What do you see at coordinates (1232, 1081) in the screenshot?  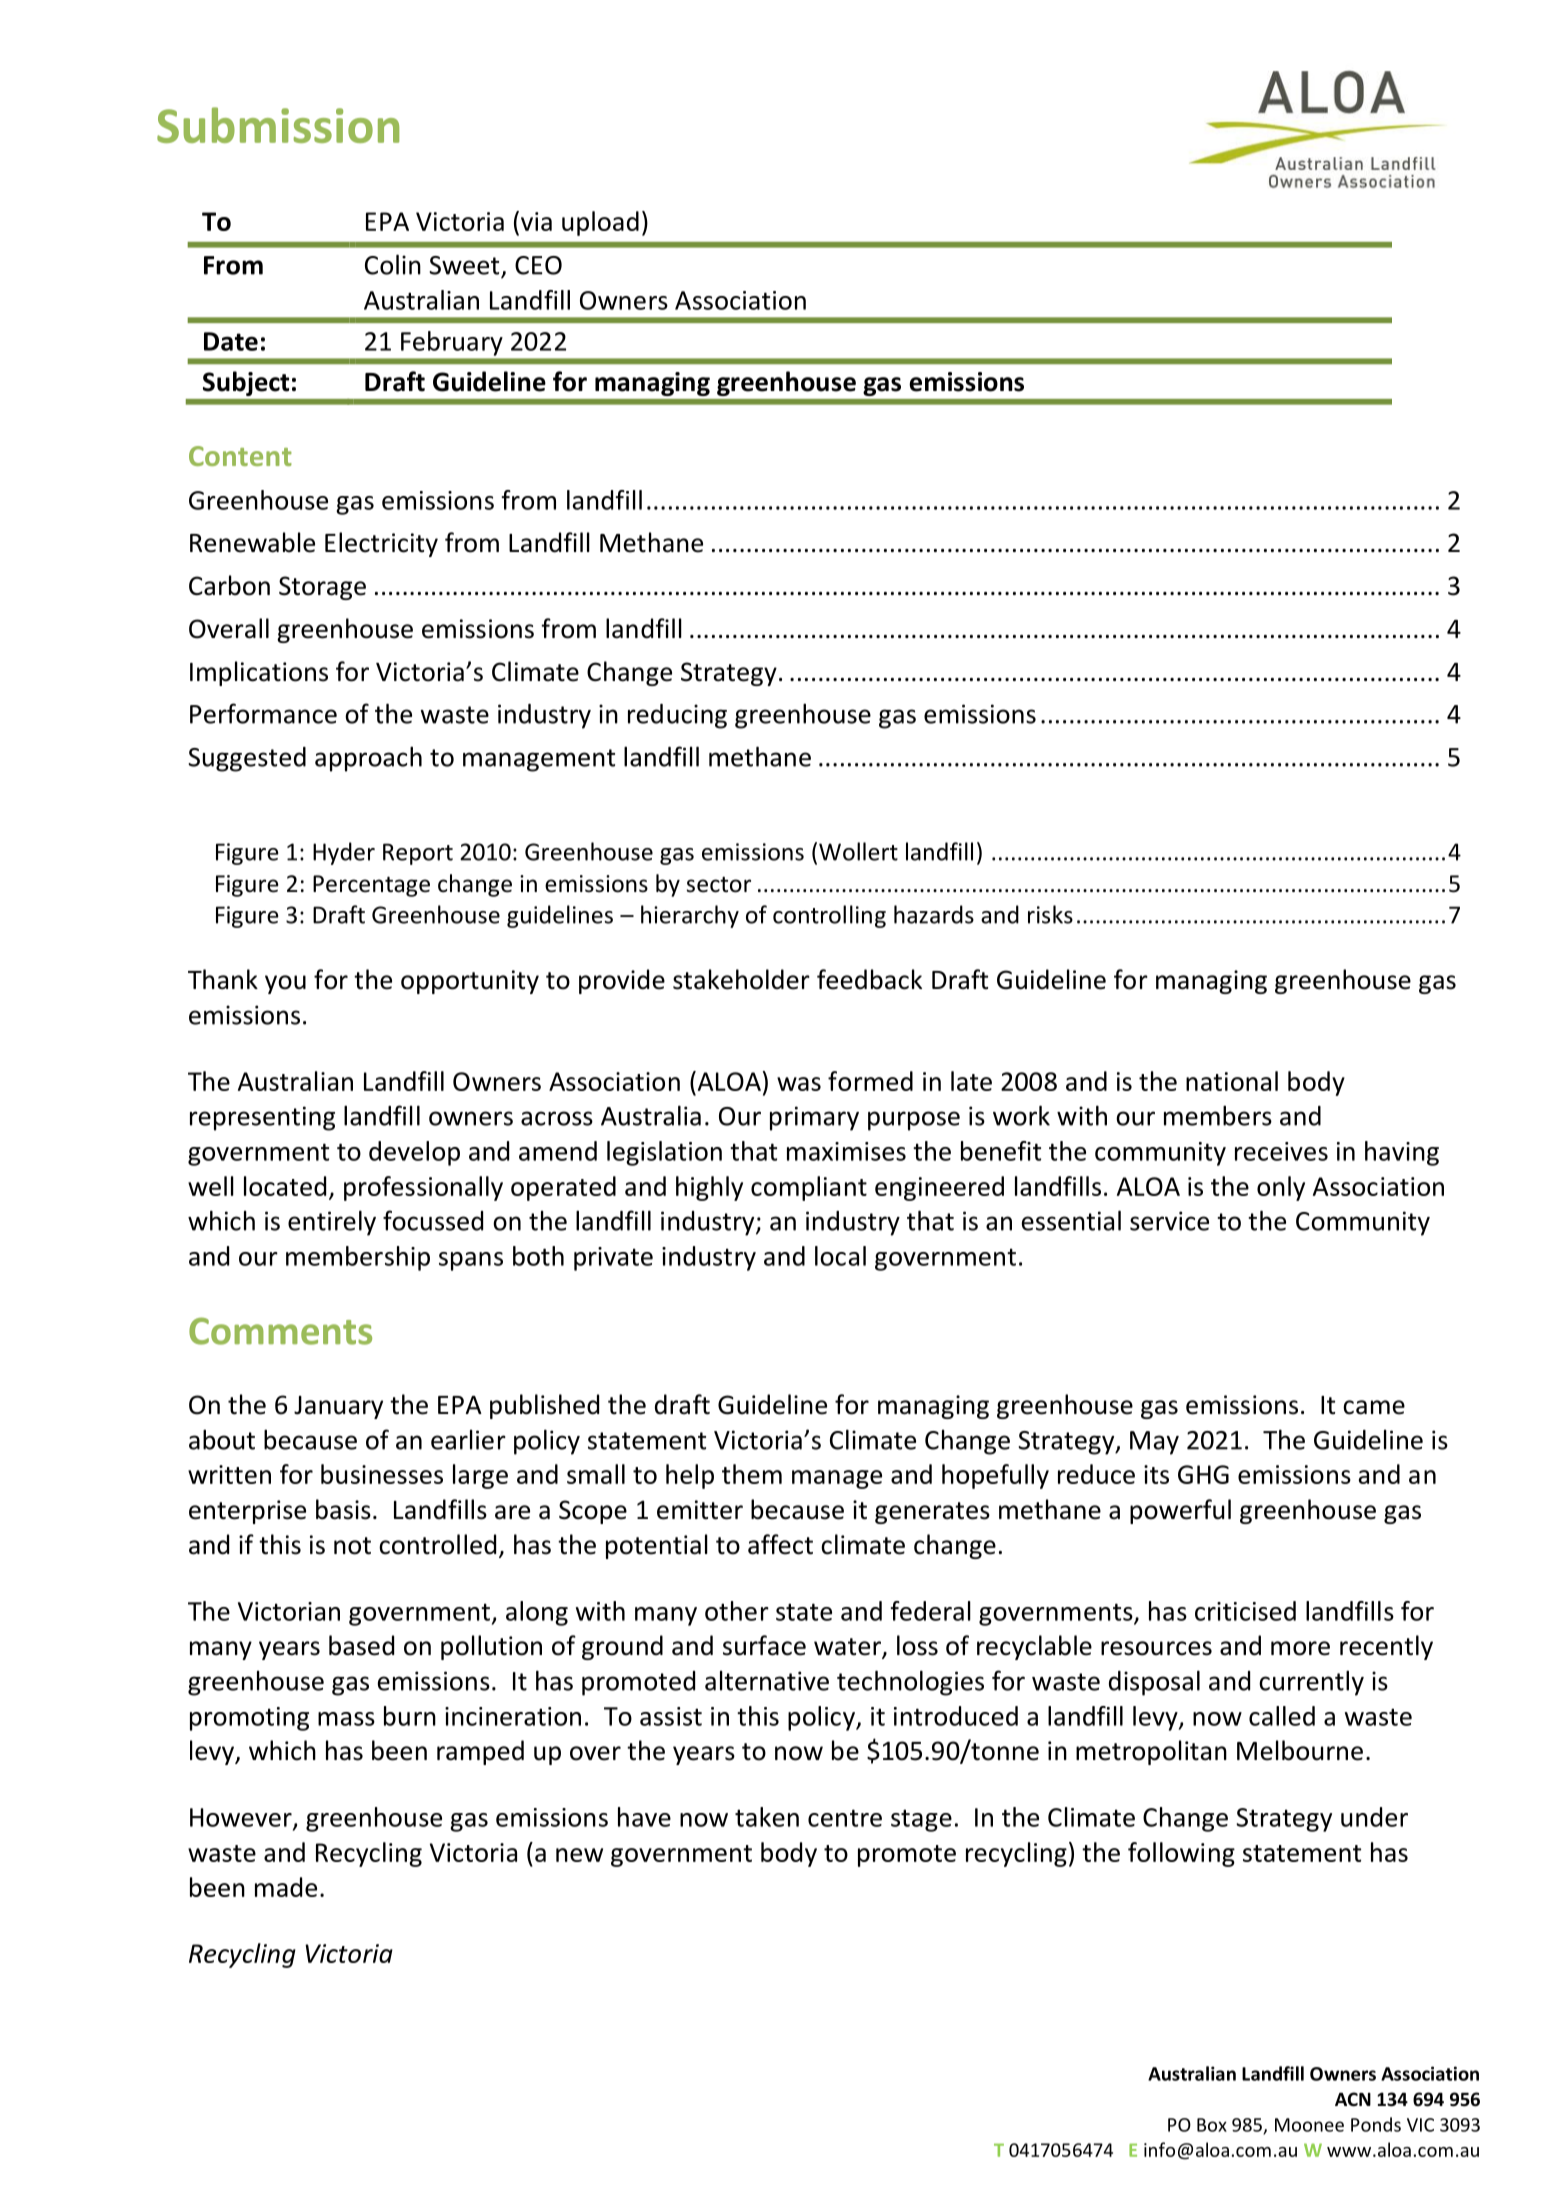 I see `national` at bounding box center [1232, 1081].
